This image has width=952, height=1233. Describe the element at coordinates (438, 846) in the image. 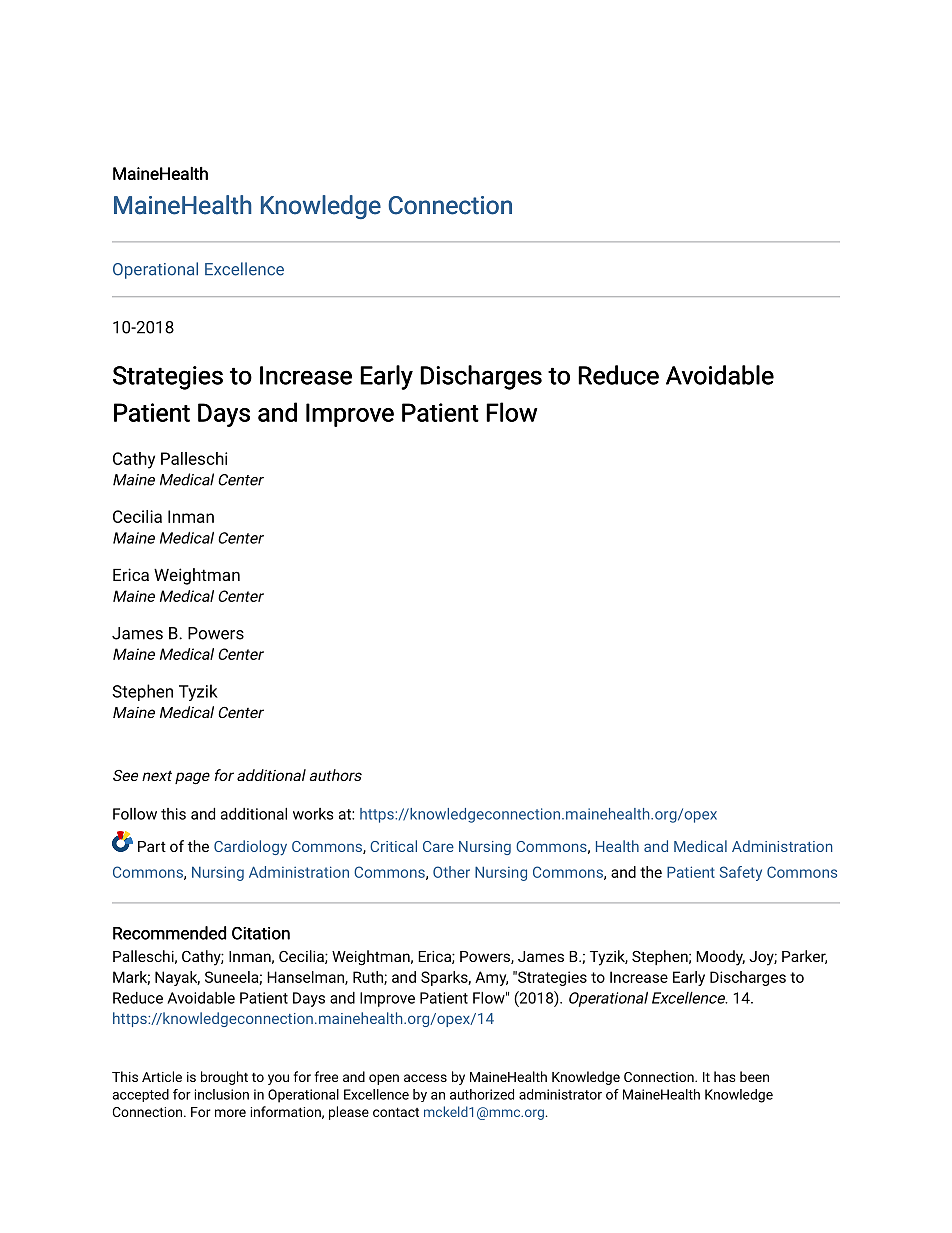

I see `Care` at that location.
